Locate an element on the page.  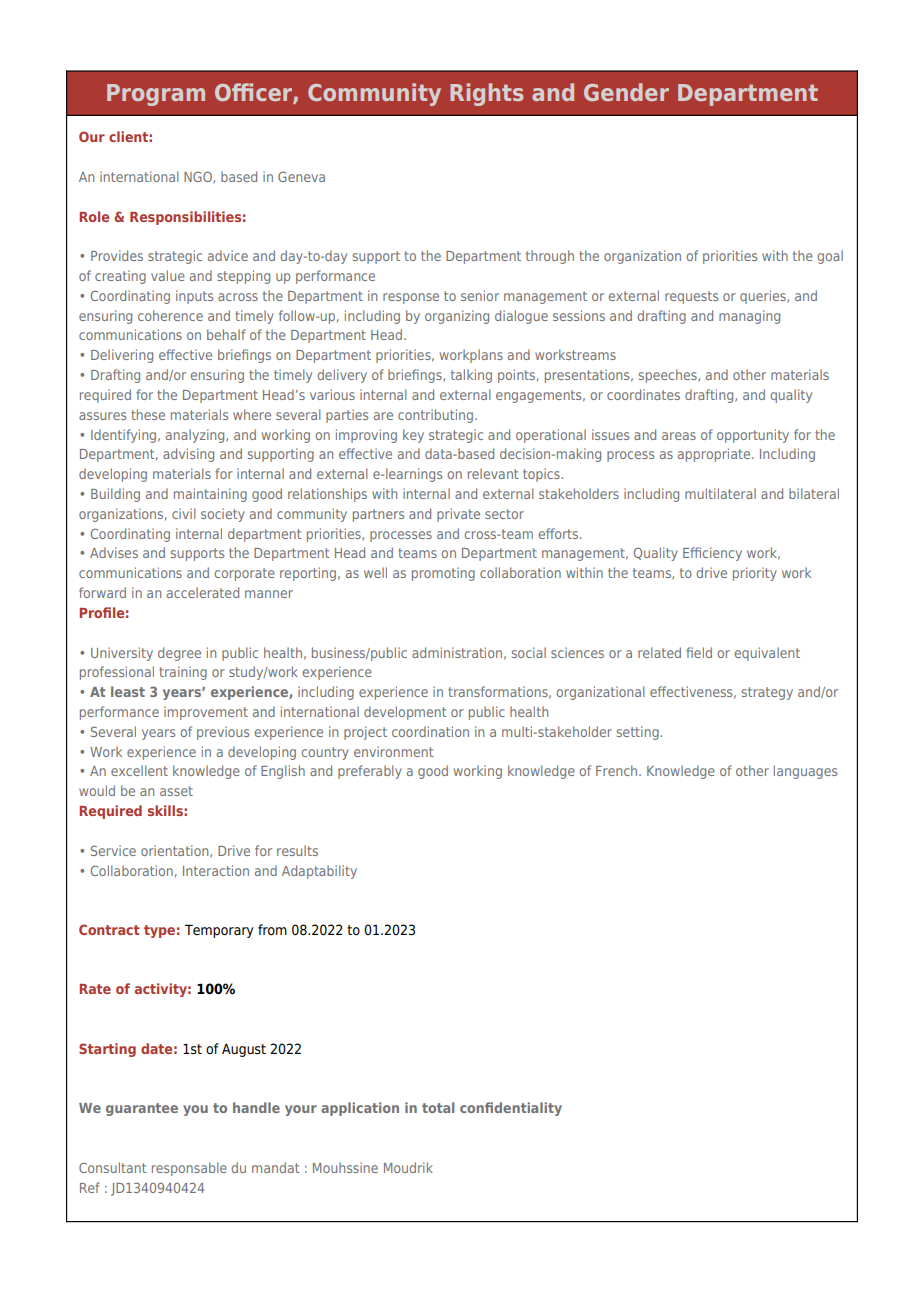
equivalent is located at coordinates (767, 654).
